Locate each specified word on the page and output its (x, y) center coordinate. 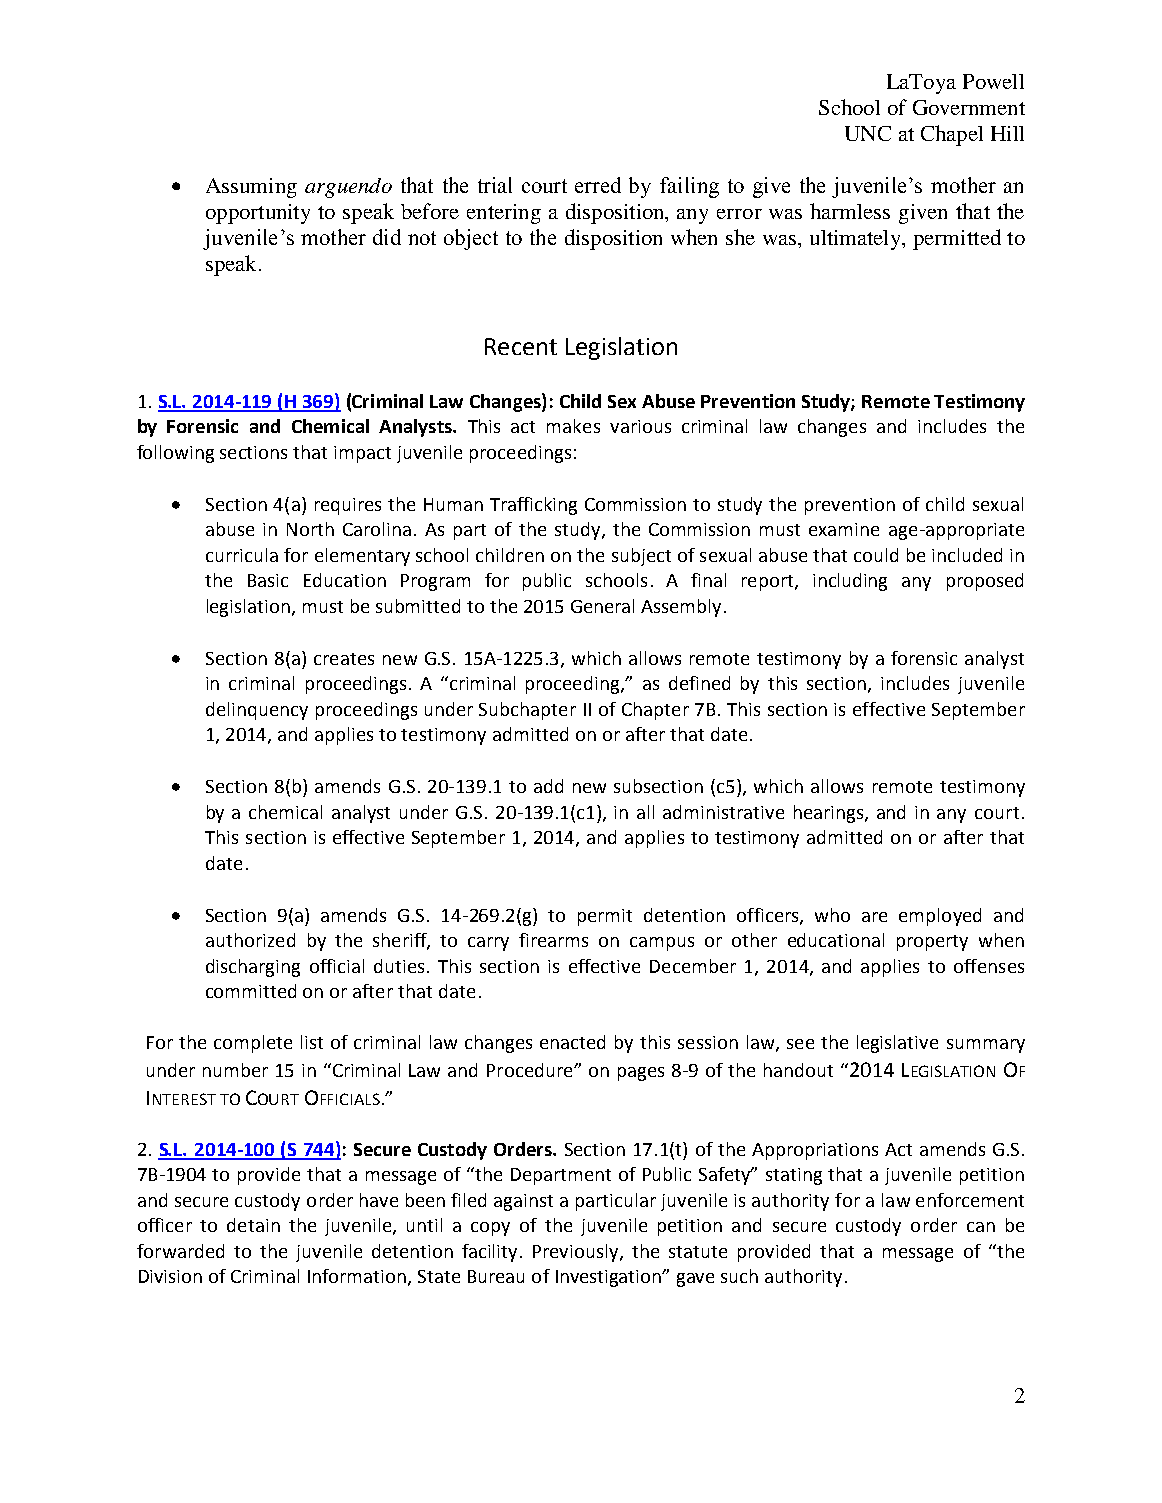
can (981, 1227)
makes (573, 426)
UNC (868, 133)
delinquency (257, 711)
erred (598, 185)
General (602, 606)
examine (844, 529)
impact (362, 454)
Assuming (251, 188)
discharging (253, 968)
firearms (553, 940)
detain (253, 1225)
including (850, 582)
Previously (577, 1253)
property (932, 943)
